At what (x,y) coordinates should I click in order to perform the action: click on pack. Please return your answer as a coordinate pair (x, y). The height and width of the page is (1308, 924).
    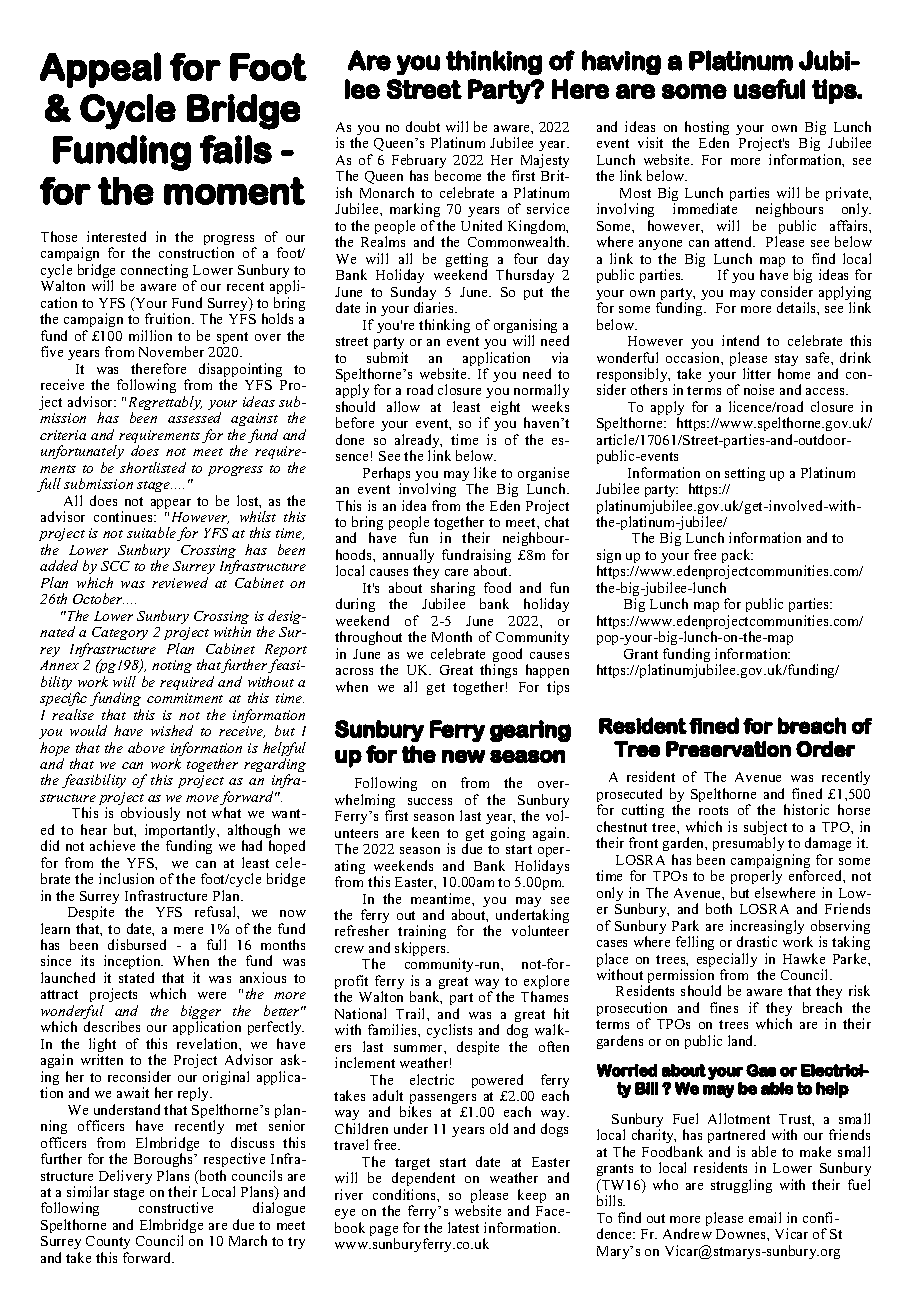
    Looking at the image, I should click on (737, 557).
